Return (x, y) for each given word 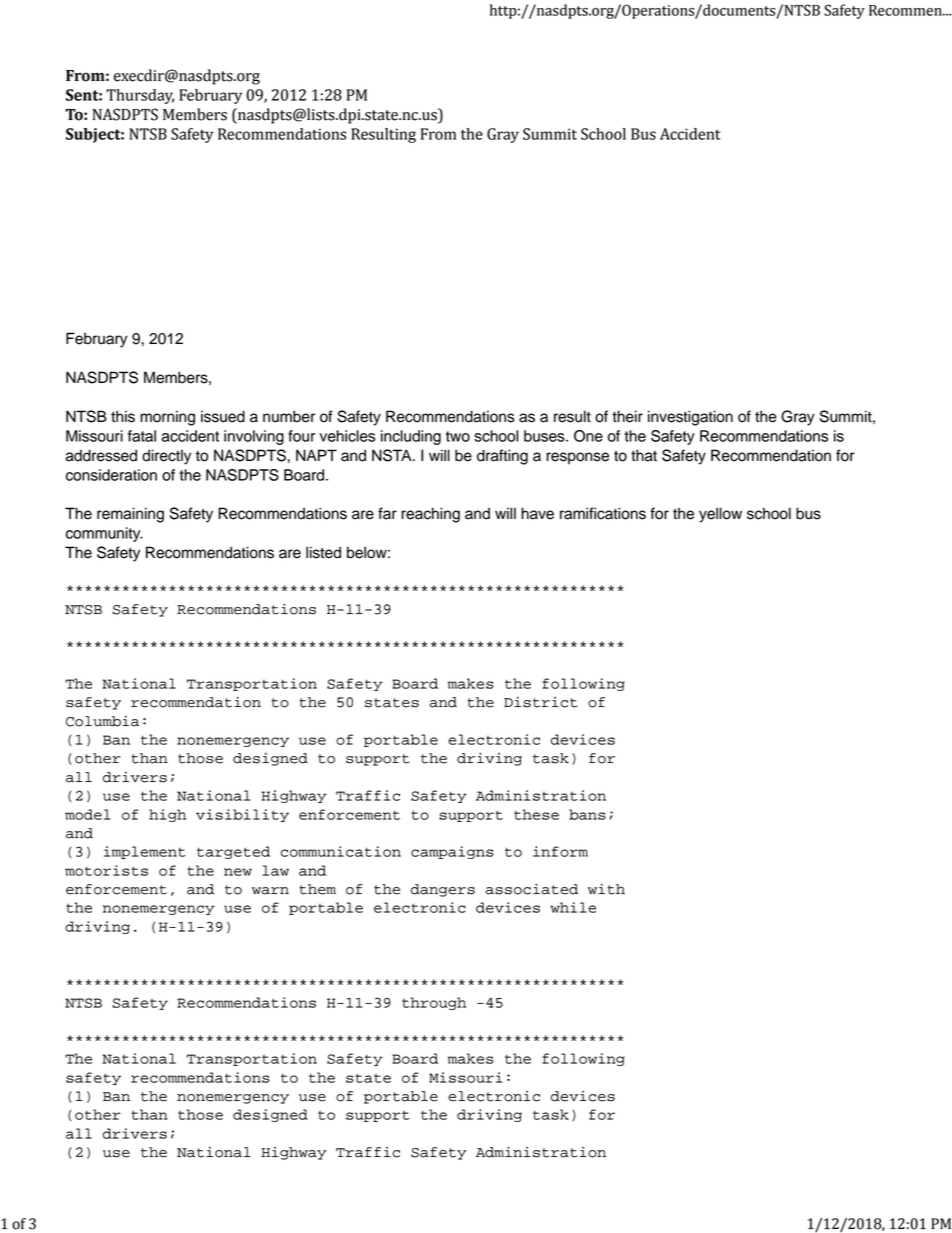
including (411, 437)
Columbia (102, 721)
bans (587, 814)
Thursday (140, 96)
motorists (106, 870)
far (387, 513)
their (627, 416)
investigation (690, 418)
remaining (130, 515)
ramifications (603, 513)
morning (167, 418)
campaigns (452, 852)
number (289, 416)
